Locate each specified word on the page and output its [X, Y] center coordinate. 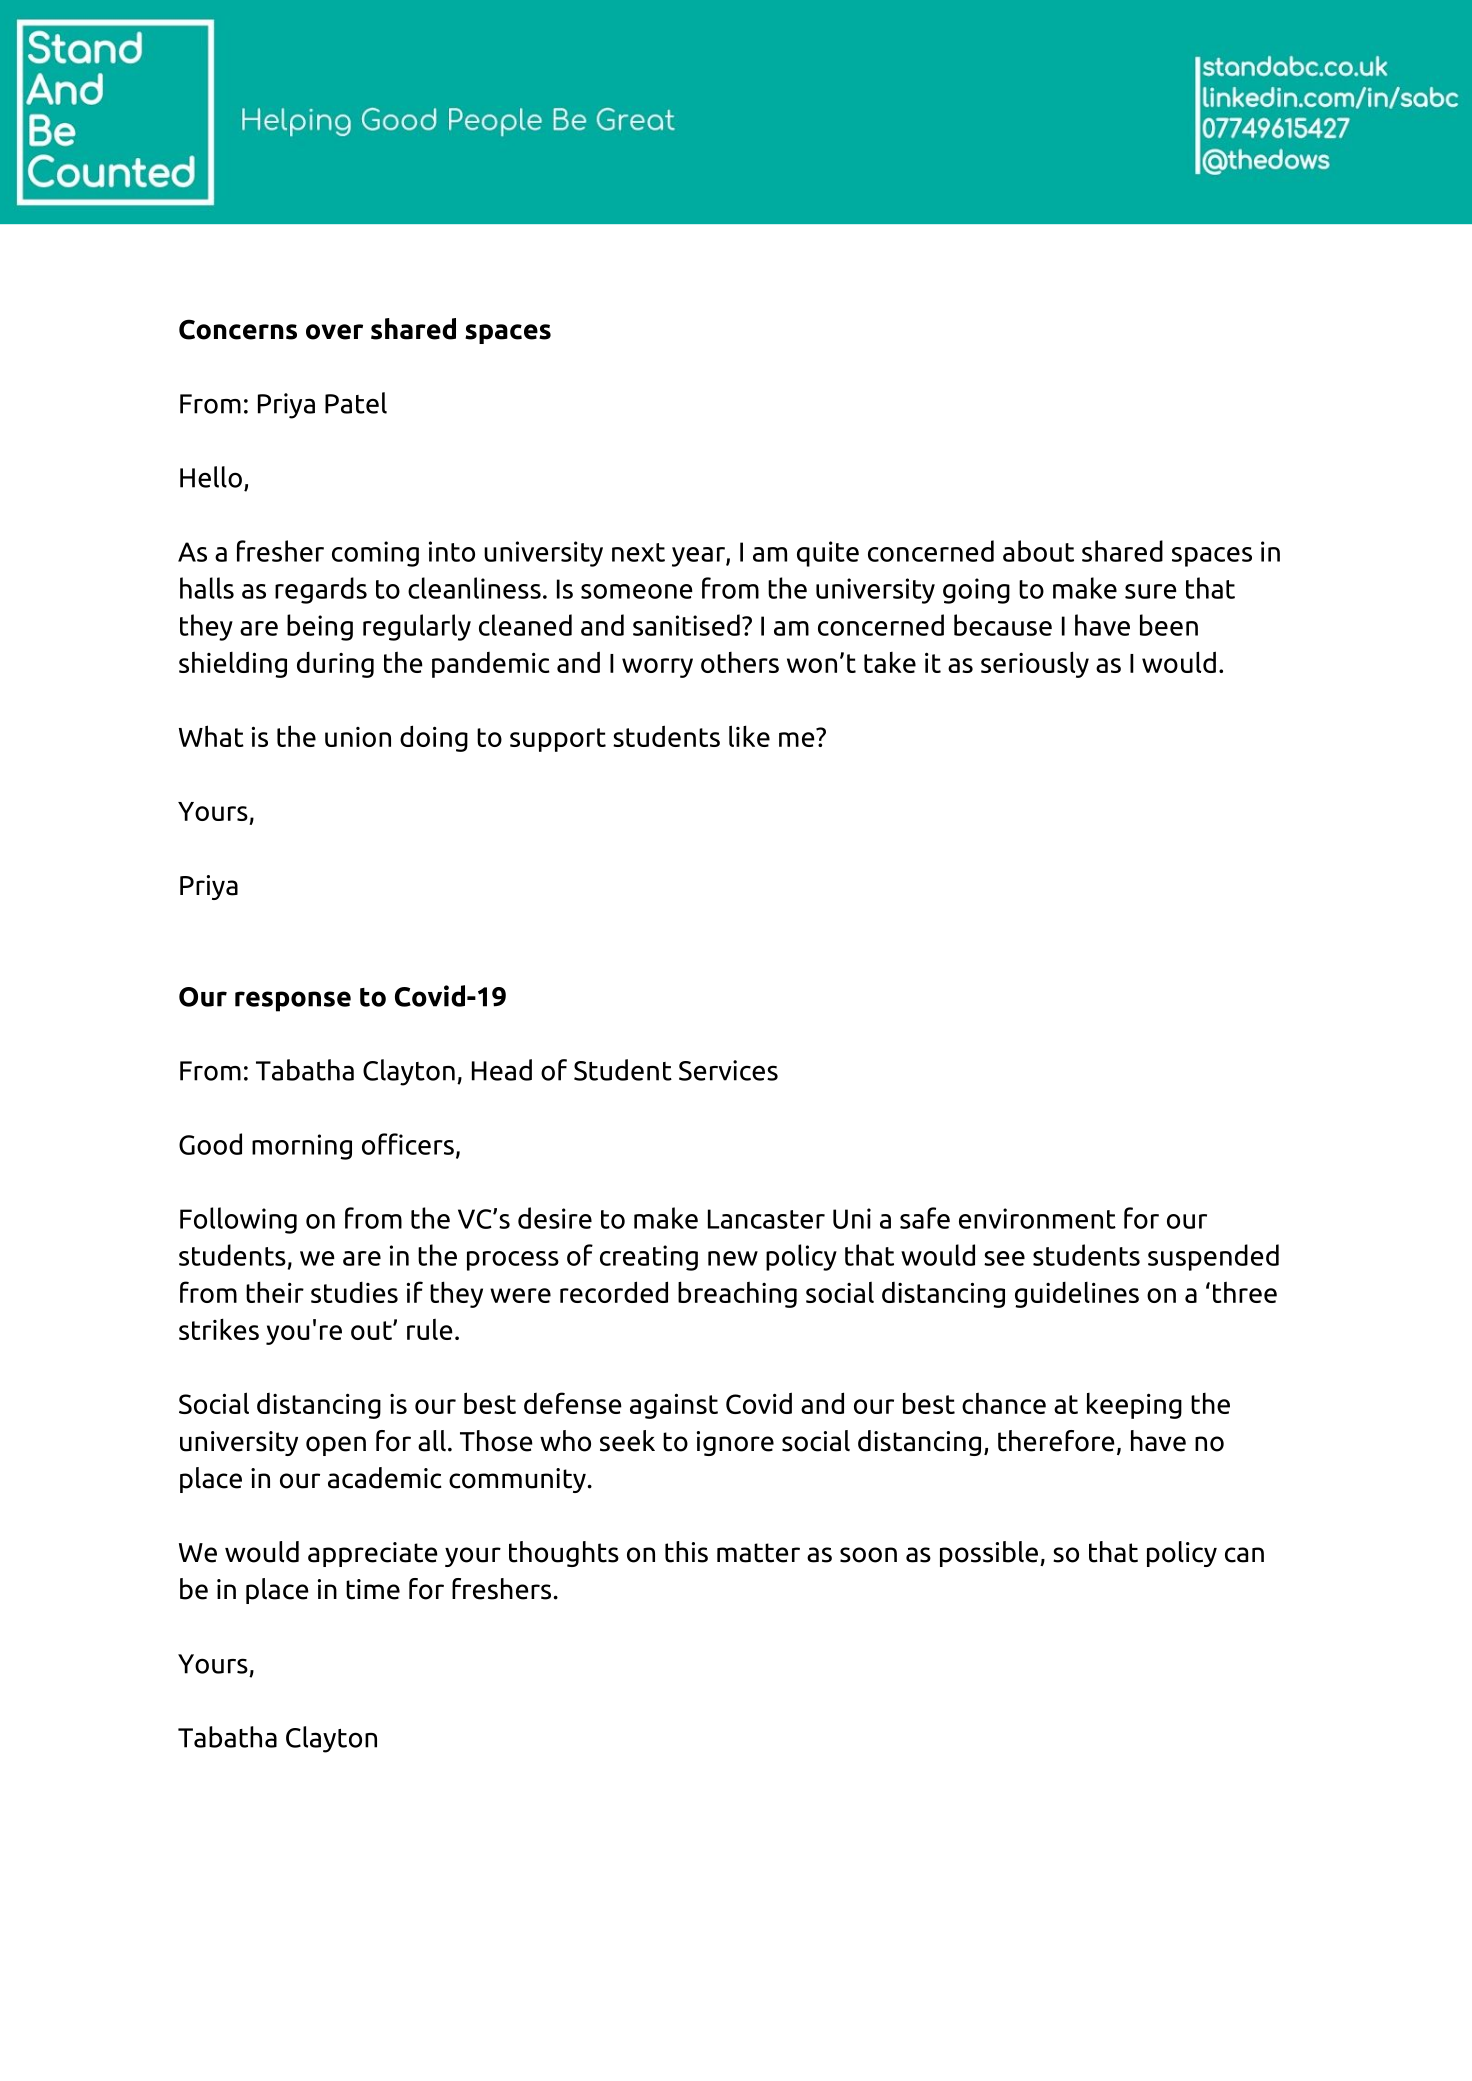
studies [354, 1292]
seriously [1035, 664]
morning [302, 1147]
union [358, 737]
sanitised [686, 625]
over [334, 332]
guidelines [1077, 1295]
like [749, 736]
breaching [737, 1294]
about [1038, 551]
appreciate [373, 1554]
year [699, 557]
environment [1037, 1218]
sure [1151, 591]
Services [728, 1070]
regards [321, 590]
